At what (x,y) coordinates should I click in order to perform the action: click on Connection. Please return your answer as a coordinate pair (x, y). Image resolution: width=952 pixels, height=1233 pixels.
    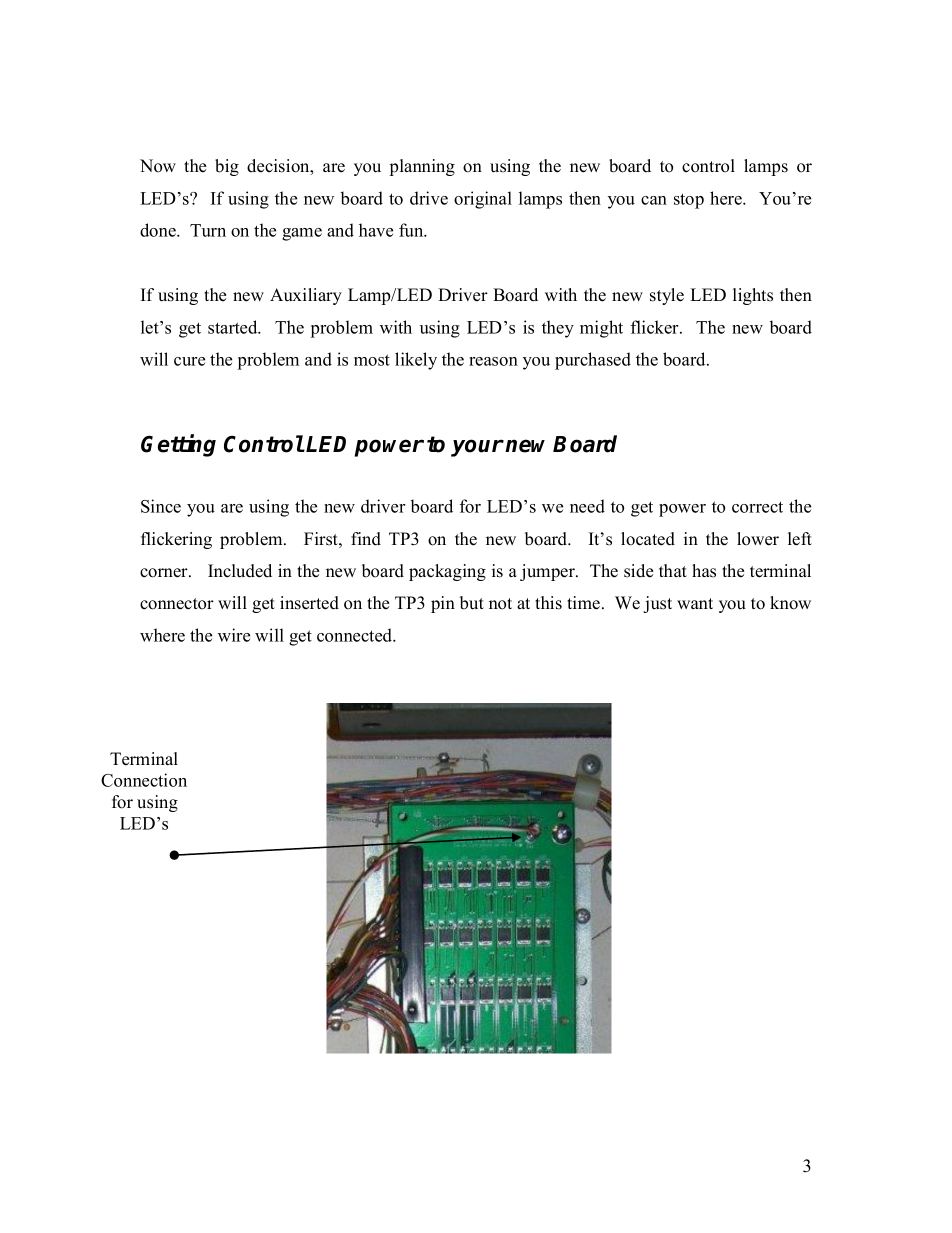
    Looking at the image, I should click on (144, 780).
